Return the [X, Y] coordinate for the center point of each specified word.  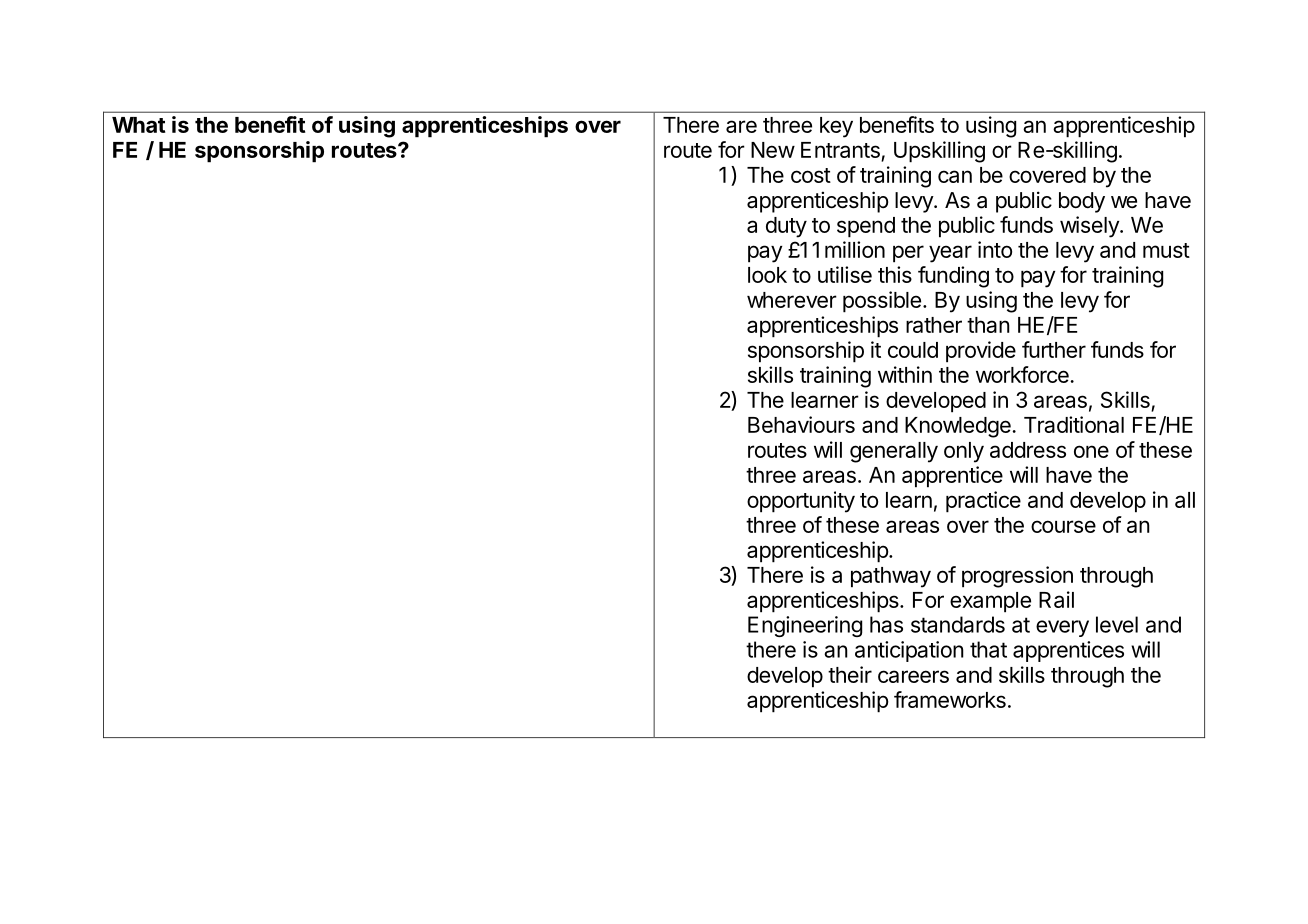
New [773, 150]
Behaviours [801, 424]
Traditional [1074, 424]
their [850, 674]
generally [894, 452]
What [139, 125]
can [955, 176]
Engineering [805, 626]
